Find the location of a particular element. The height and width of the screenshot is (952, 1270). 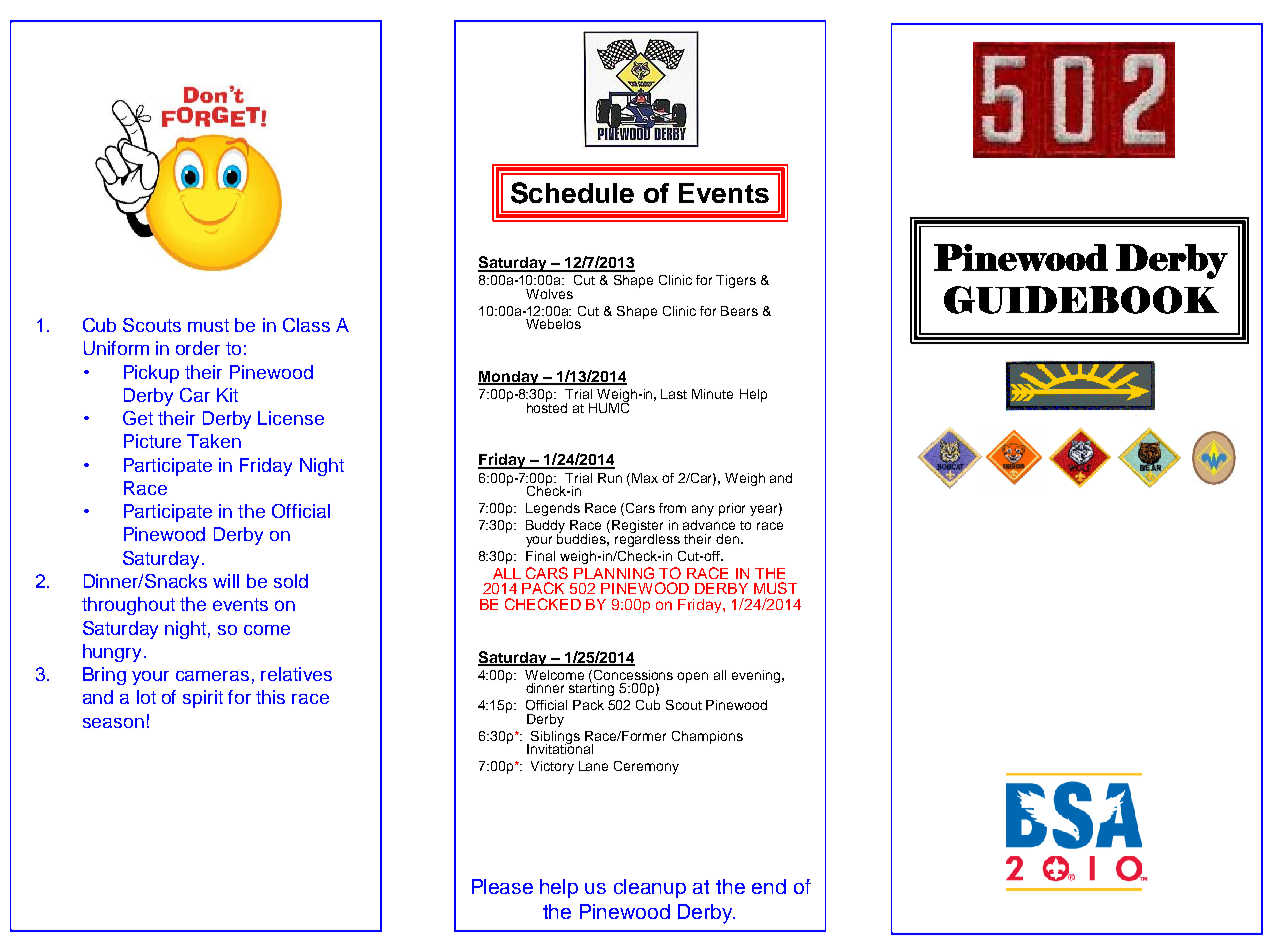

cleanup is located at coordinates (650, 888).
